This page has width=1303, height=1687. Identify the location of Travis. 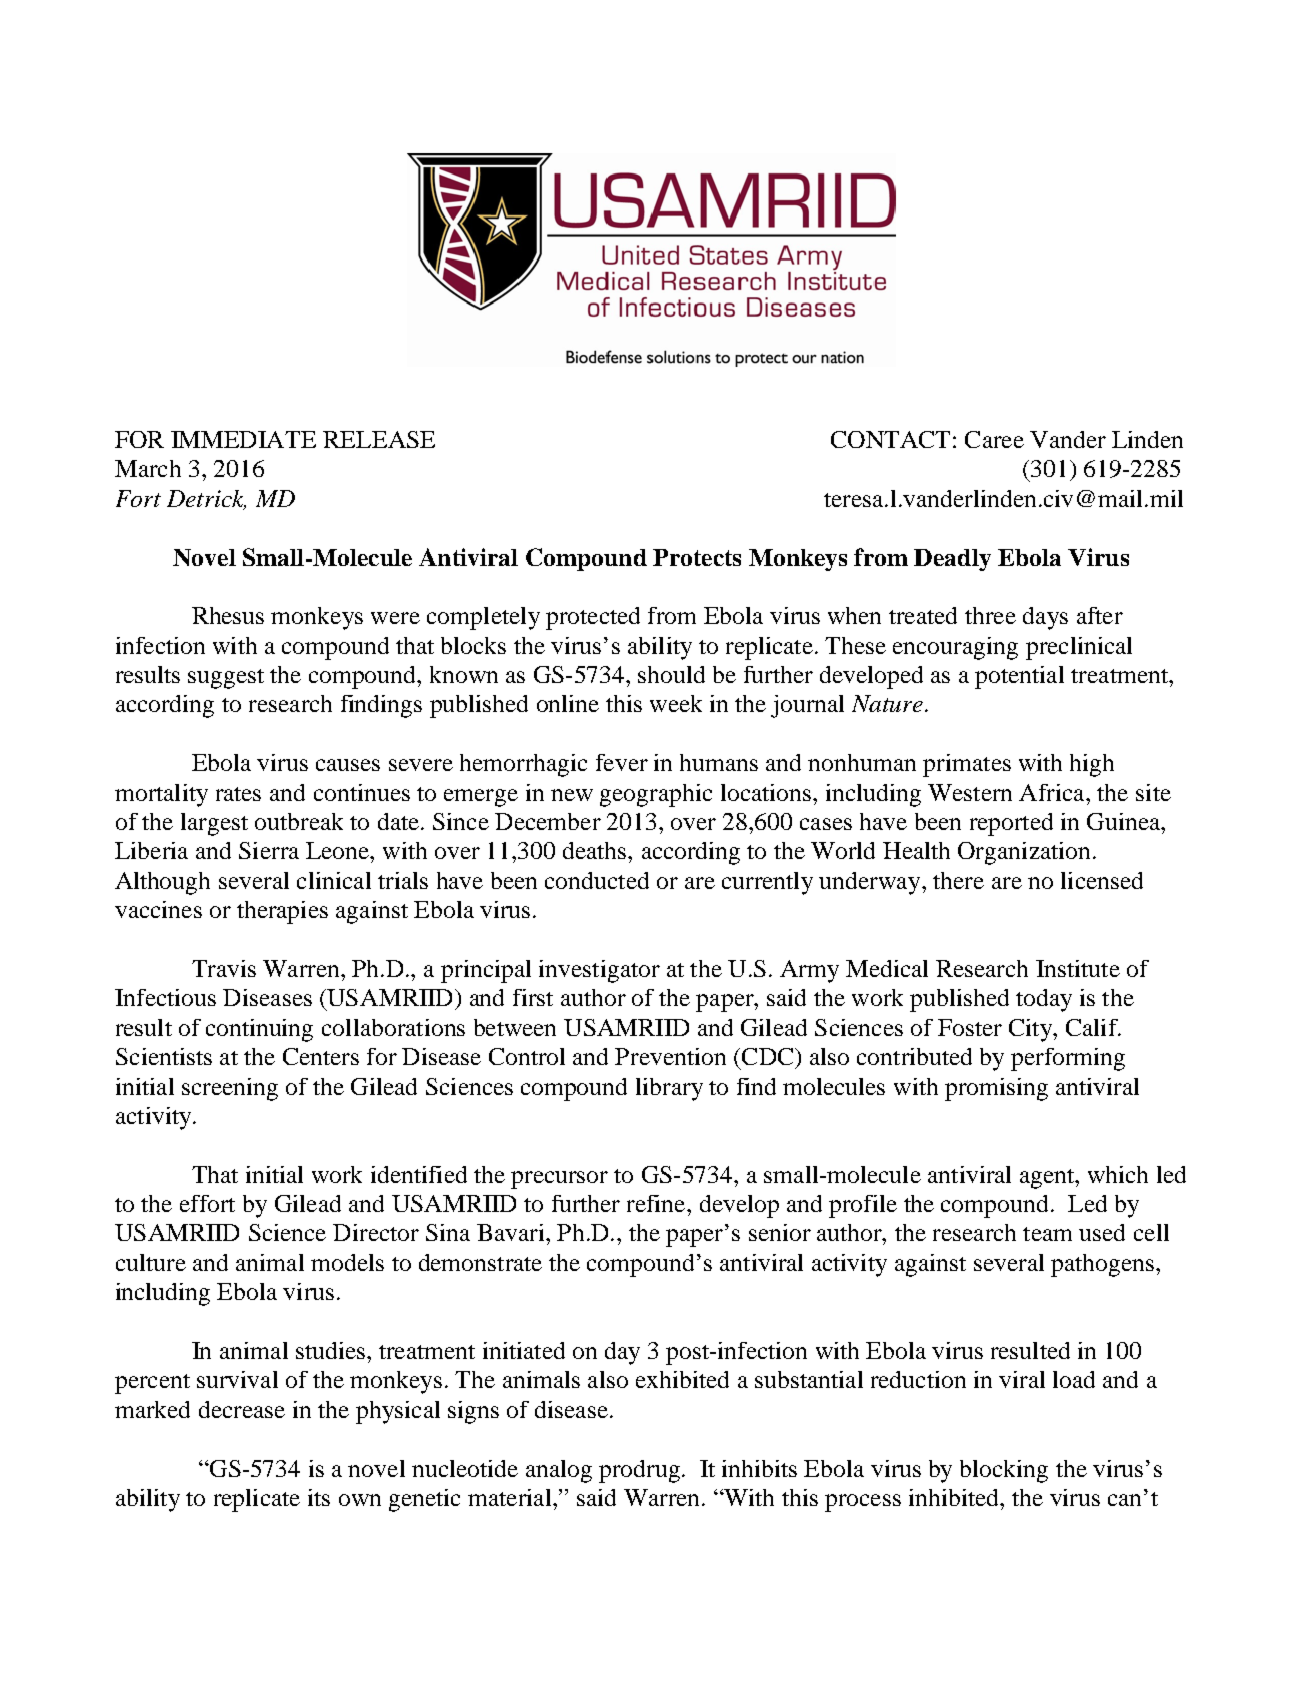
(224, 968).
